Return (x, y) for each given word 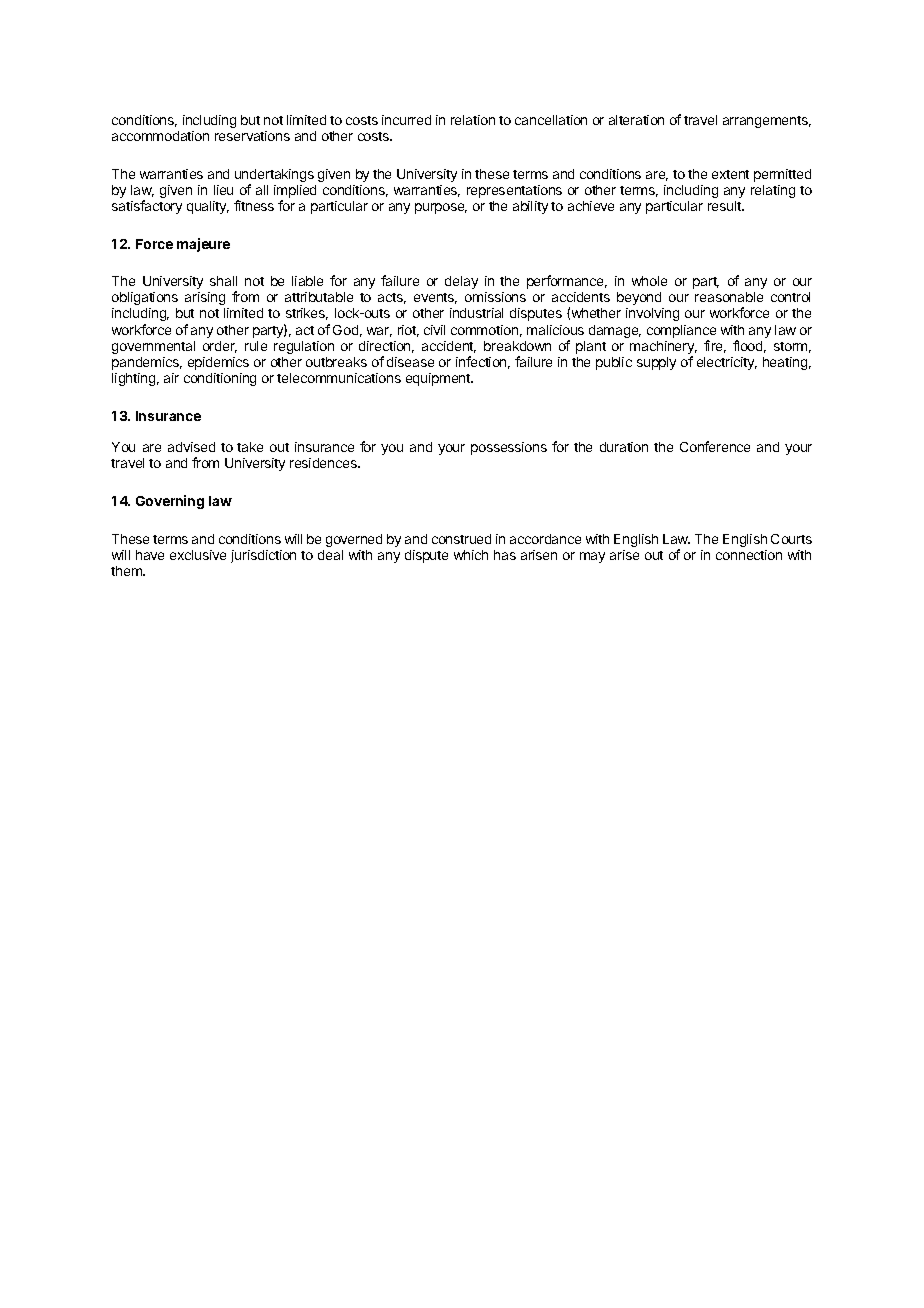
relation (473, 120)
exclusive (198, 555)
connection (749, 555)
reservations (252, 136)
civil (434, 330)
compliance (681, 333)
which (471, 555)
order (220, 347)
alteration (636, 120)
